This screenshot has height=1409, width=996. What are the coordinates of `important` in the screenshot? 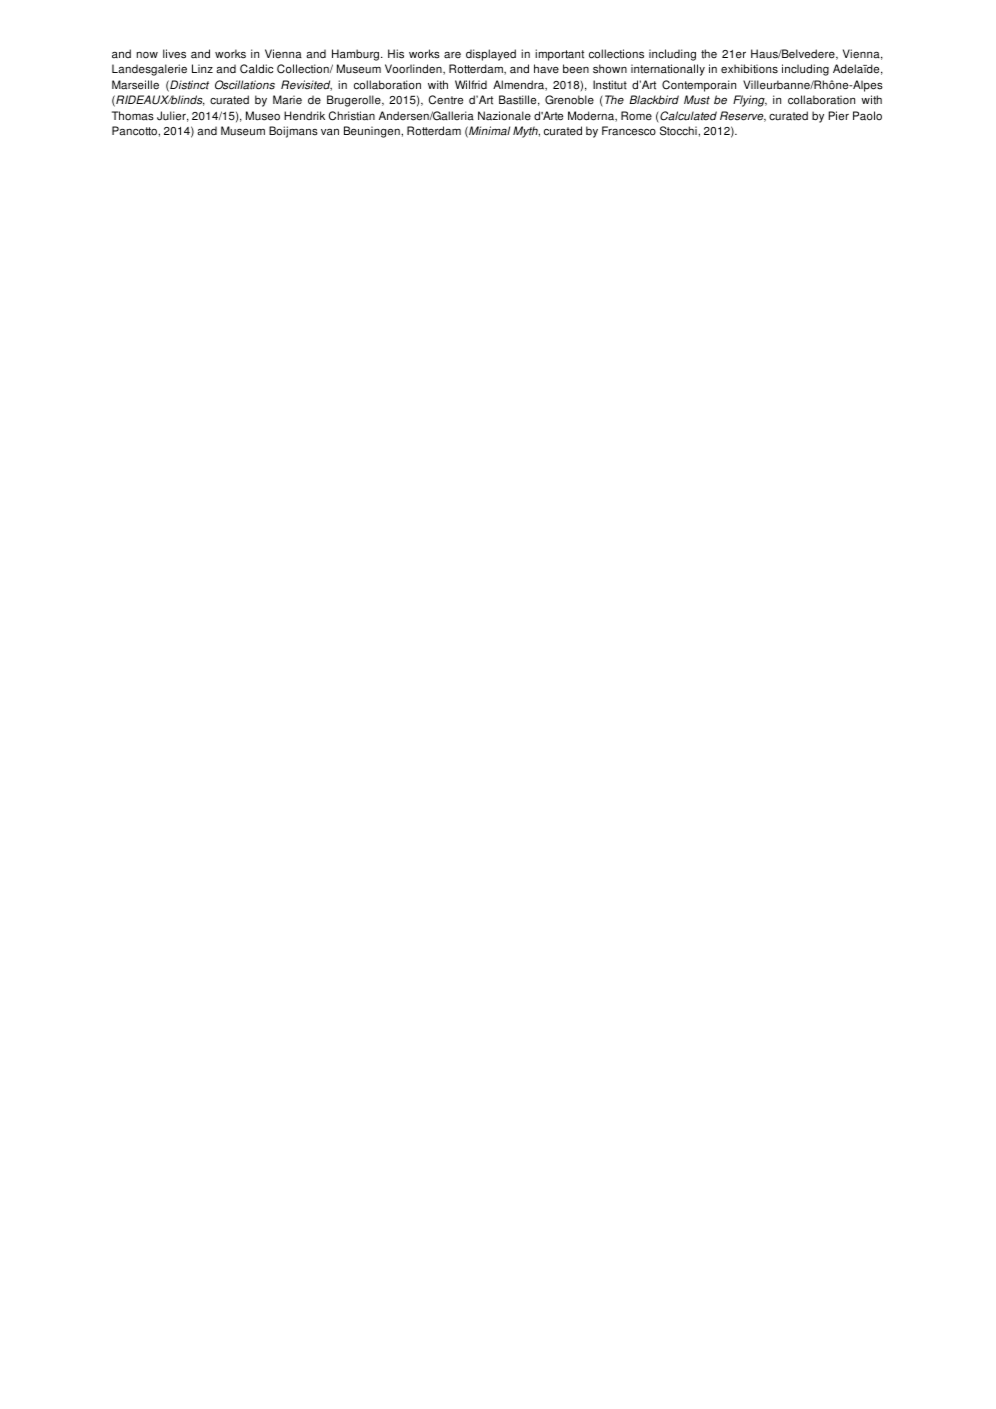 It's located at (559, 55).
